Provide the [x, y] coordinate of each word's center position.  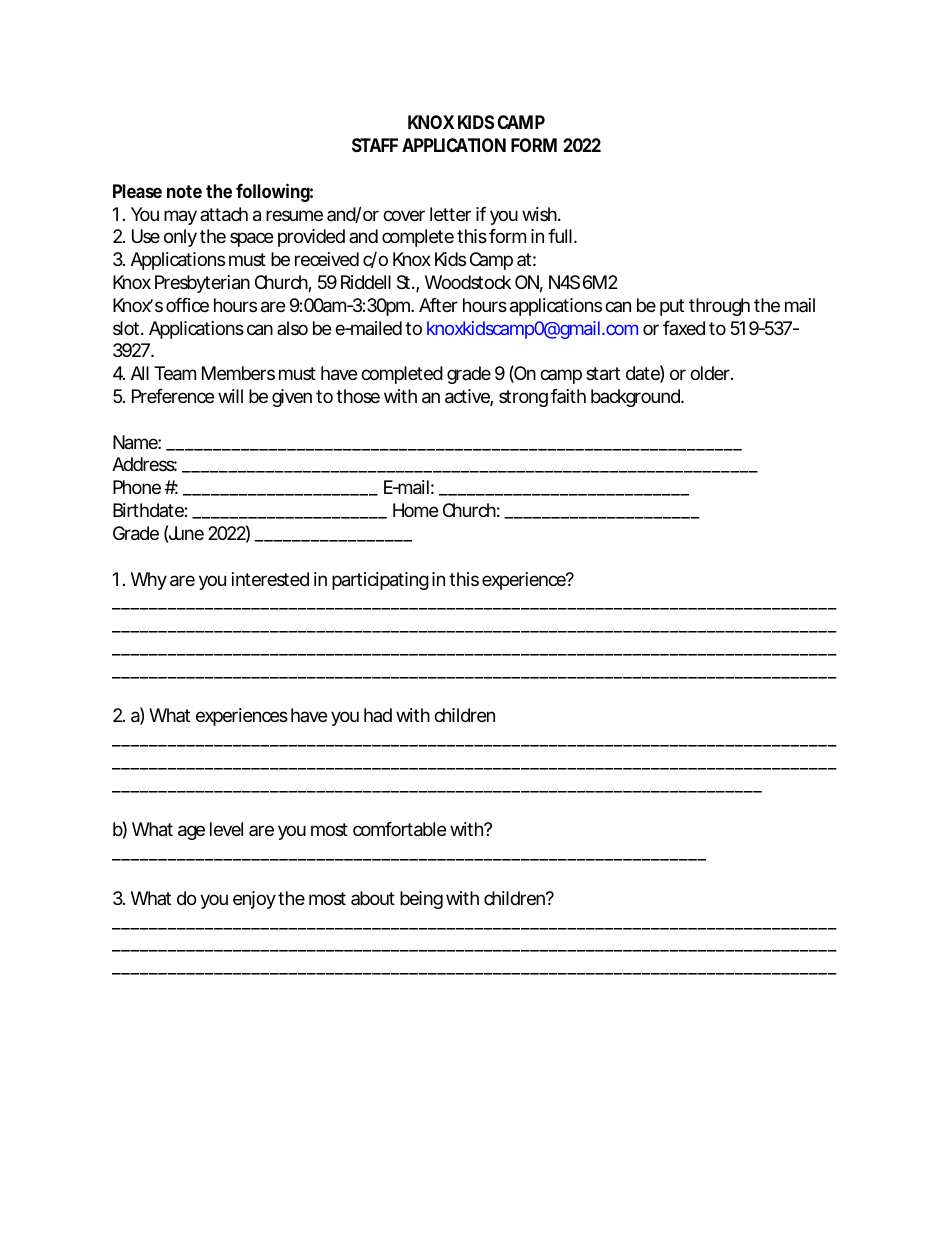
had [378, 715]
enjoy [254, 900]
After [438, 305]
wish [540, 214]
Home [415, 510]
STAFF [375, 145]
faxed [684, 328]
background [636, 398]
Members [238, 373]
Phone [137, 487]
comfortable [399, 829]
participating [380, 581]
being [421, 900]
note [184, 191]
